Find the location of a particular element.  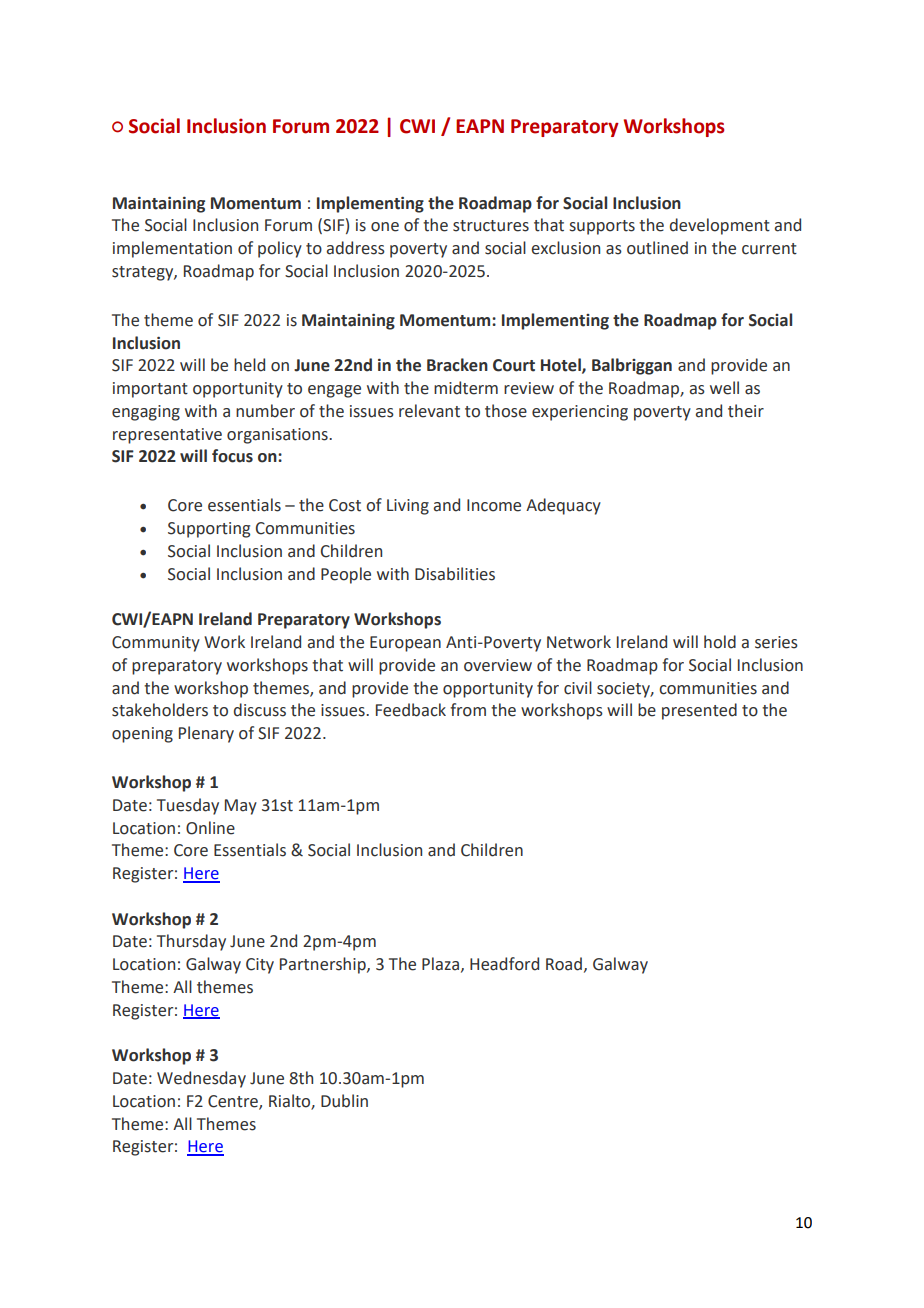

Supporting is located at coordinates (209, 530).
